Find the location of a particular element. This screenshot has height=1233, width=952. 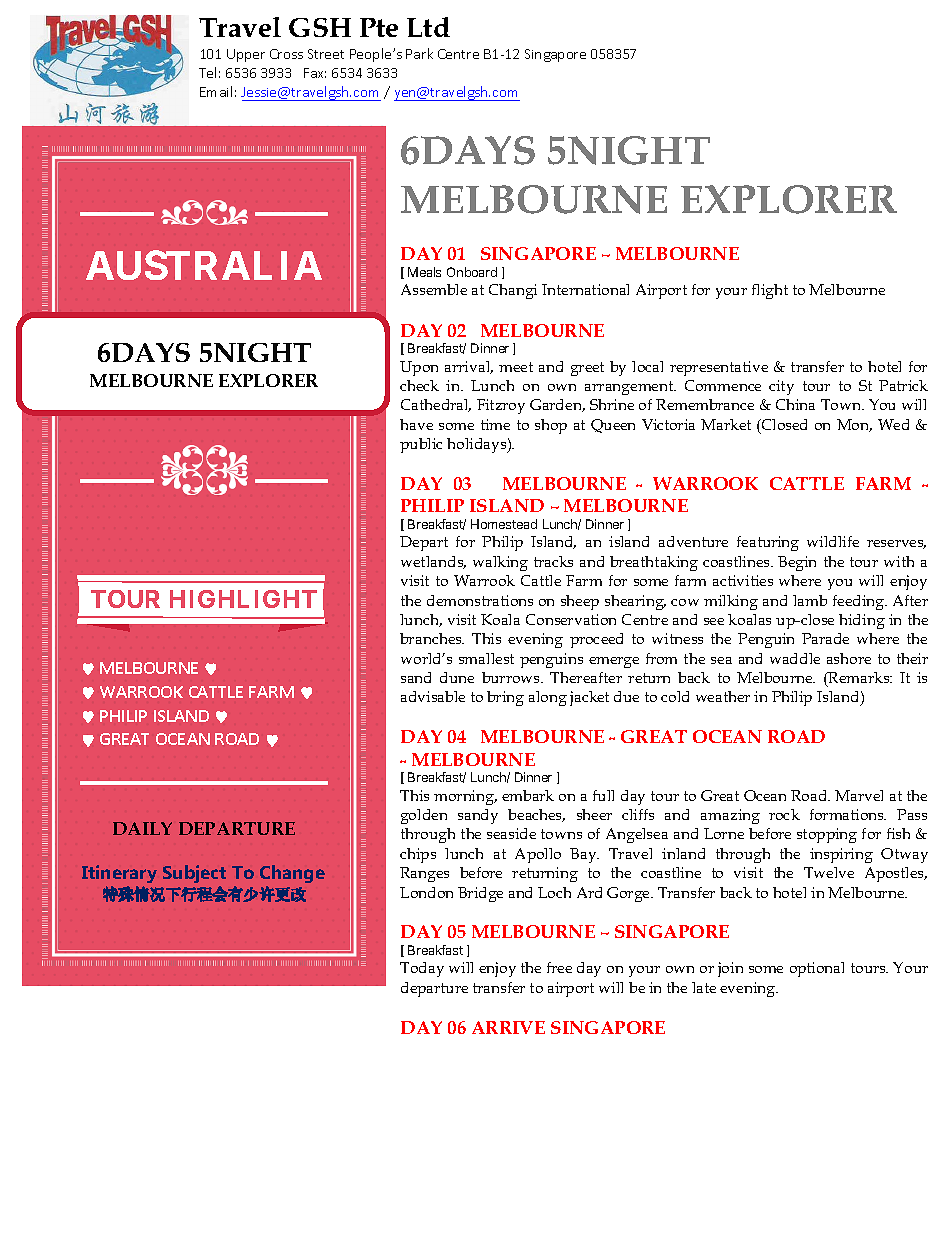

CERTIFICATE is located at coordinates (204, 352).
